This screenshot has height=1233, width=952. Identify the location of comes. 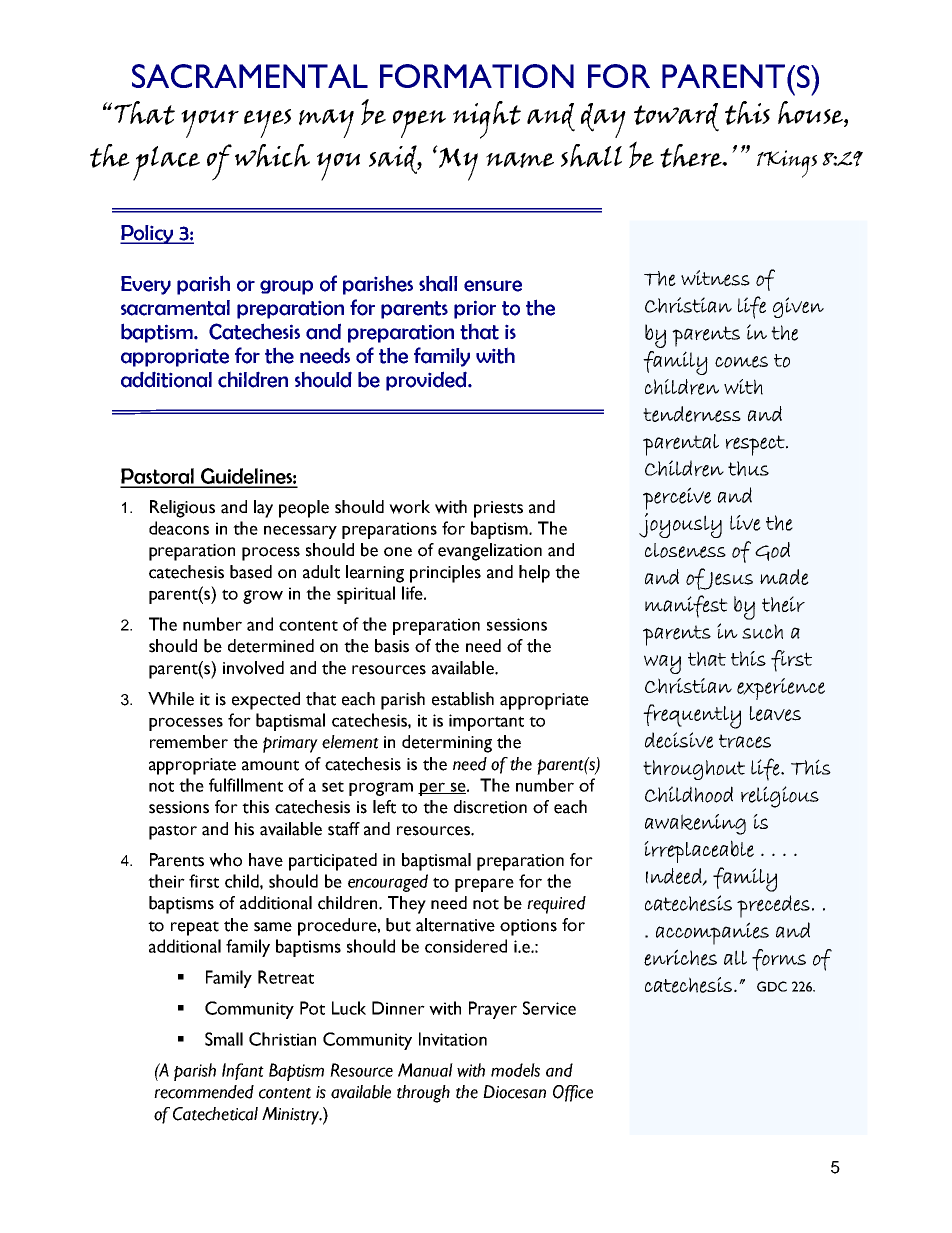
(741, 362).
